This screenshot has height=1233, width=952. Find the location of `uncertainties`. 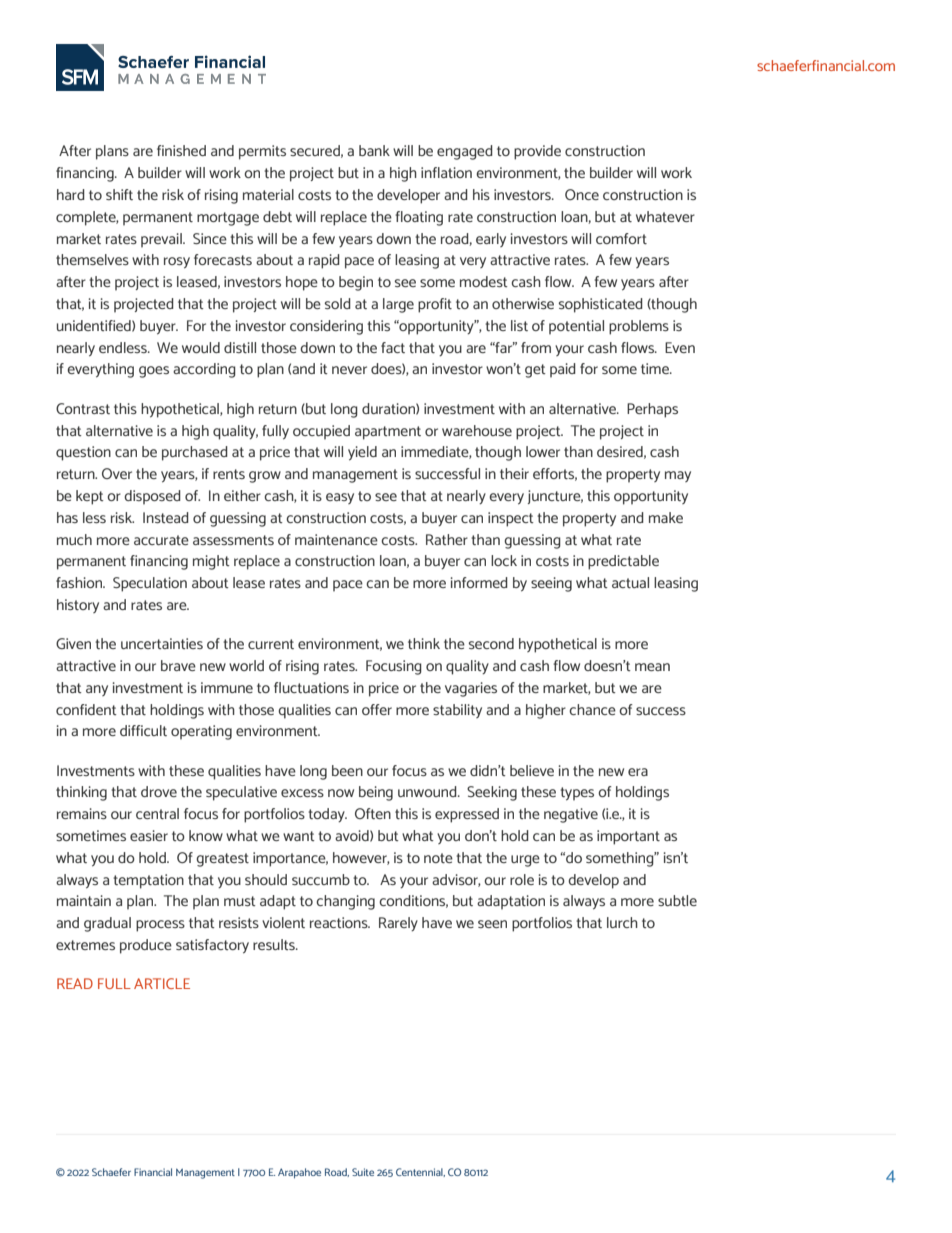

uncertainties is located at coordinates (162, 643).
